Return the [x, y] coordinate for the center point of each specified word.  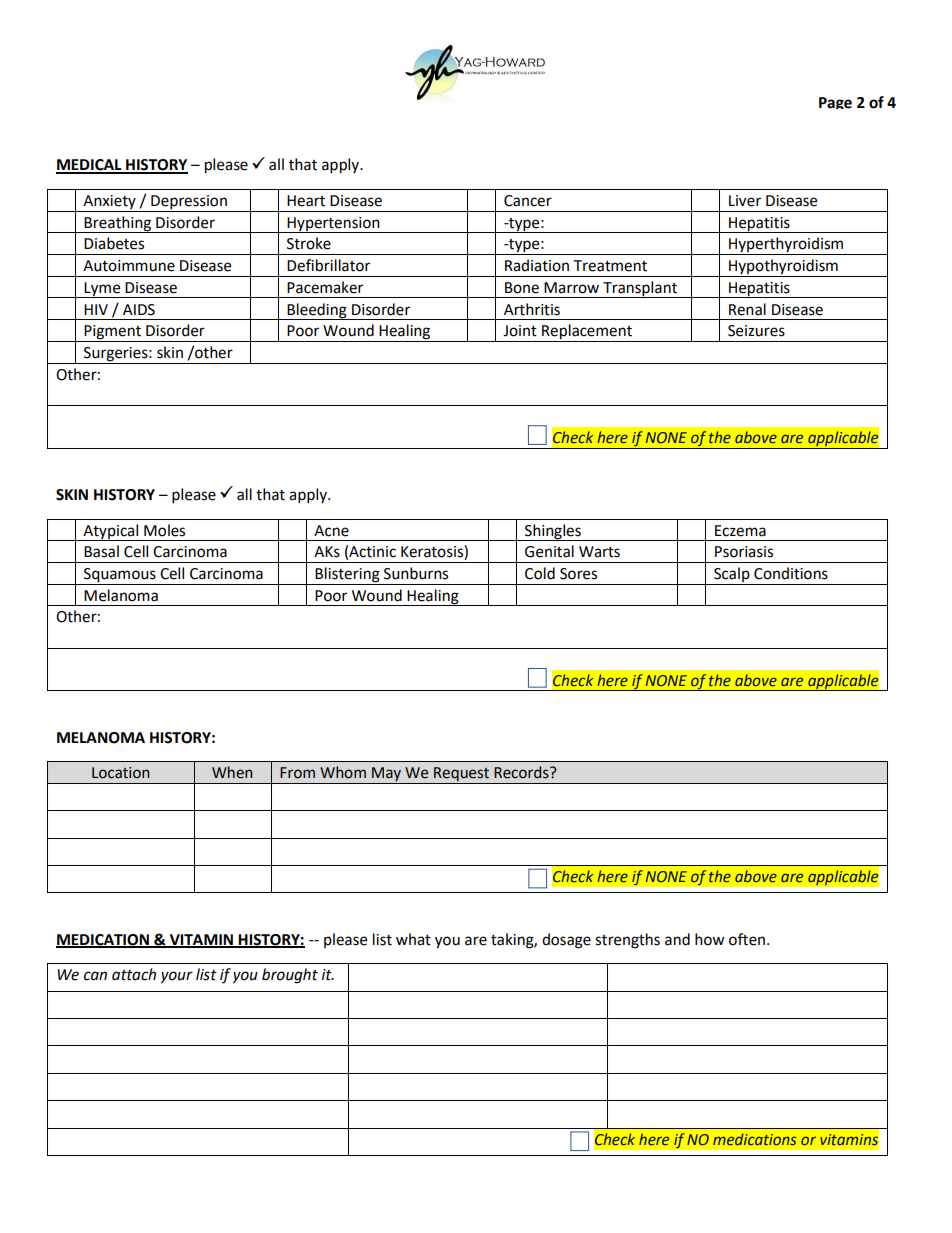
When [232, 772]
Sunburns [416, 573]
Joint [520, 331]
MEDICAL [90, 166]
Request [462, 775]
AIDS [139, 310]
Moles [164, 530]
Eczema [740, 531]
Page [835, 103]
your [177, 977]
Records [522, 772]
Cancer [528, 201]
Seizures [756, 331]
